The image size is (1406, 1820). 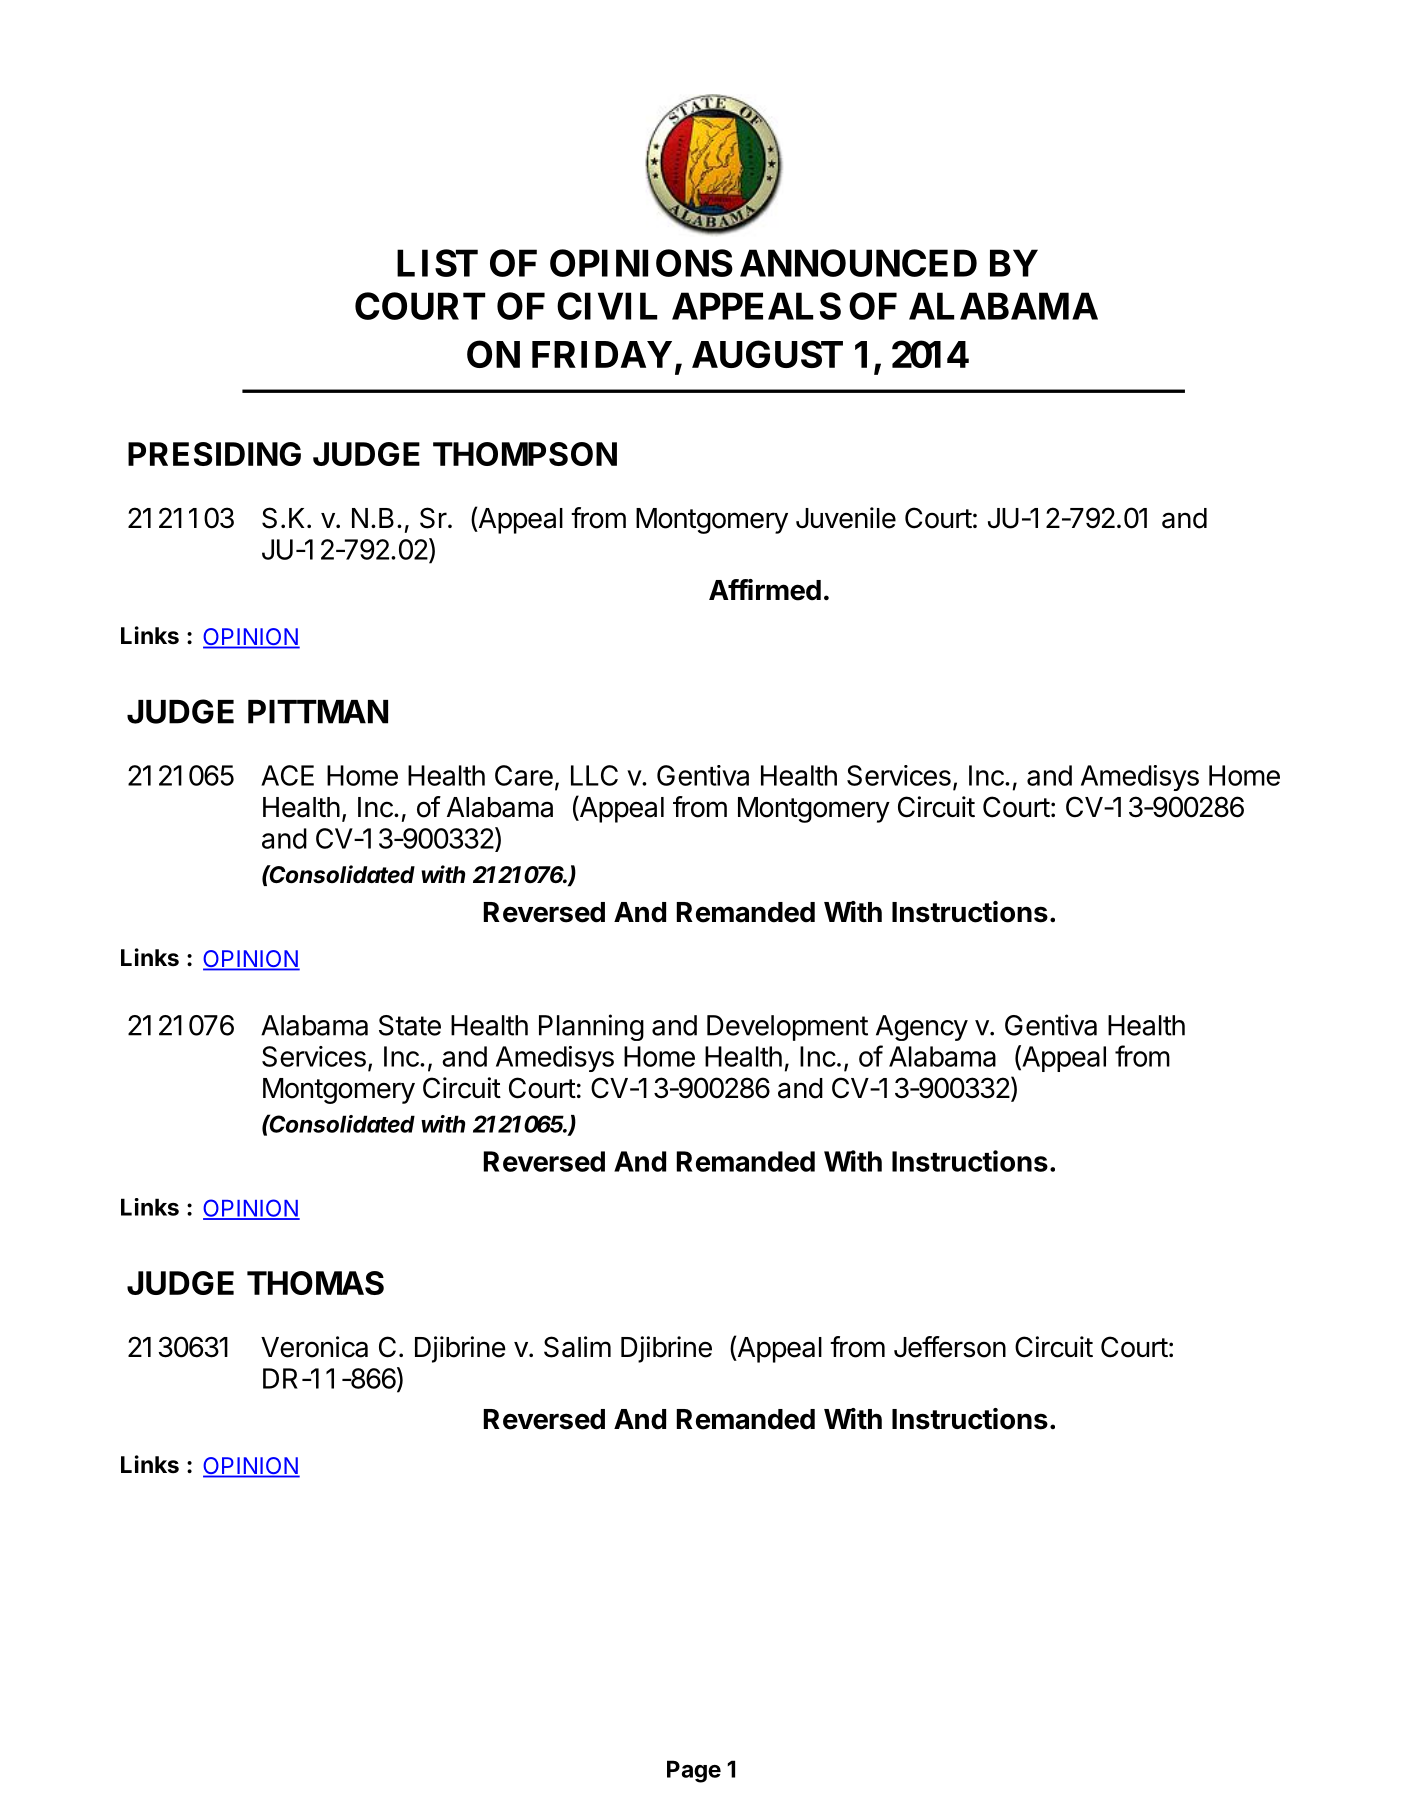 I want to click on Planning, so click(x=591, y=1027).
